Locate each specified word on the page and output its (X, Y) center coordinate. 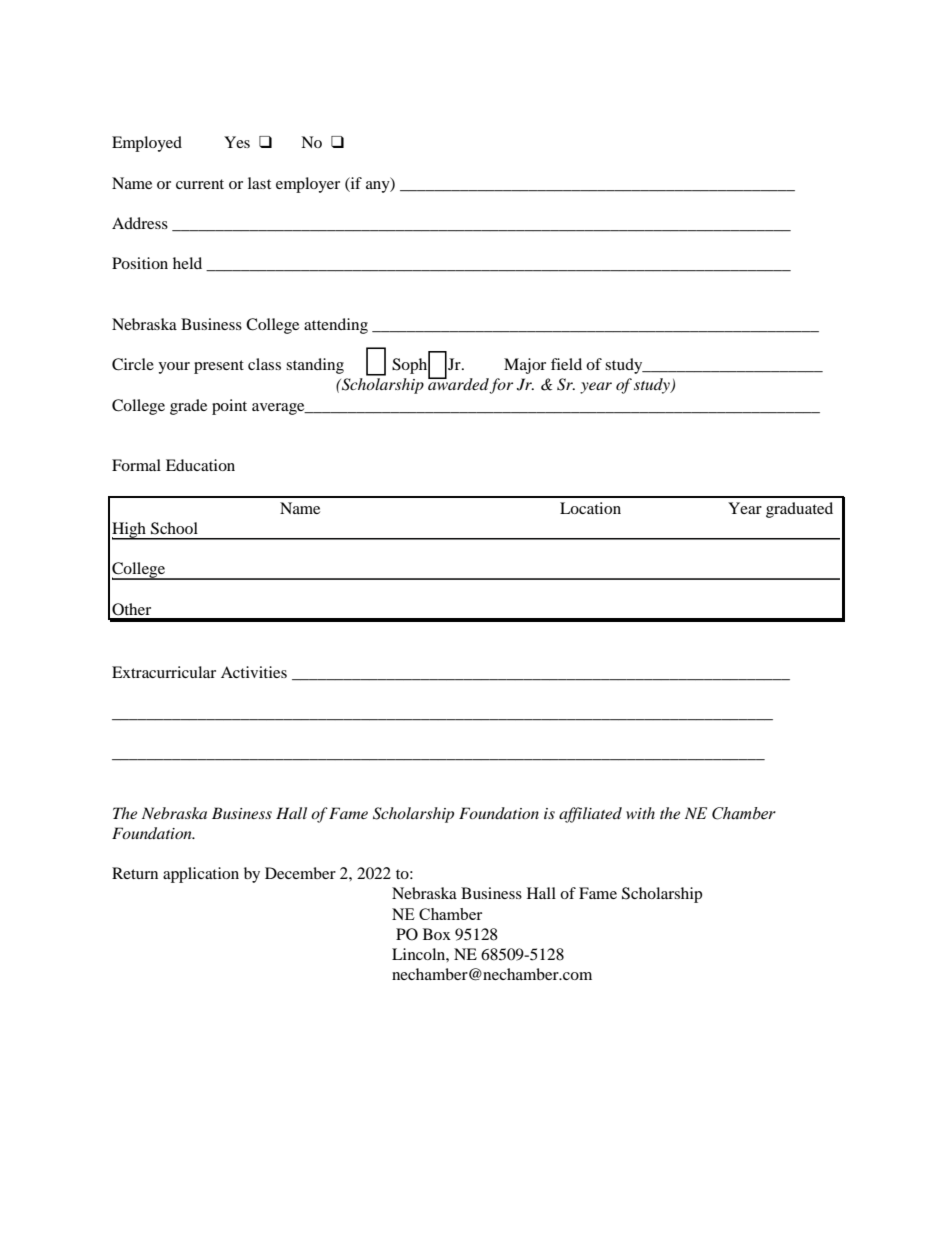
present (219, 367)
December (300, 873)
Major (525, 366)
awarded (459, 384)
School (174, 528)
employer (308, 185)
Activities (254, 672)
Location (590, 508)
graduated (799, 510)
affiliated (590, 815)
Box (437, 934)
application (201, 875)
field (566, 364)
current (200, 184)
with (640, 813)
